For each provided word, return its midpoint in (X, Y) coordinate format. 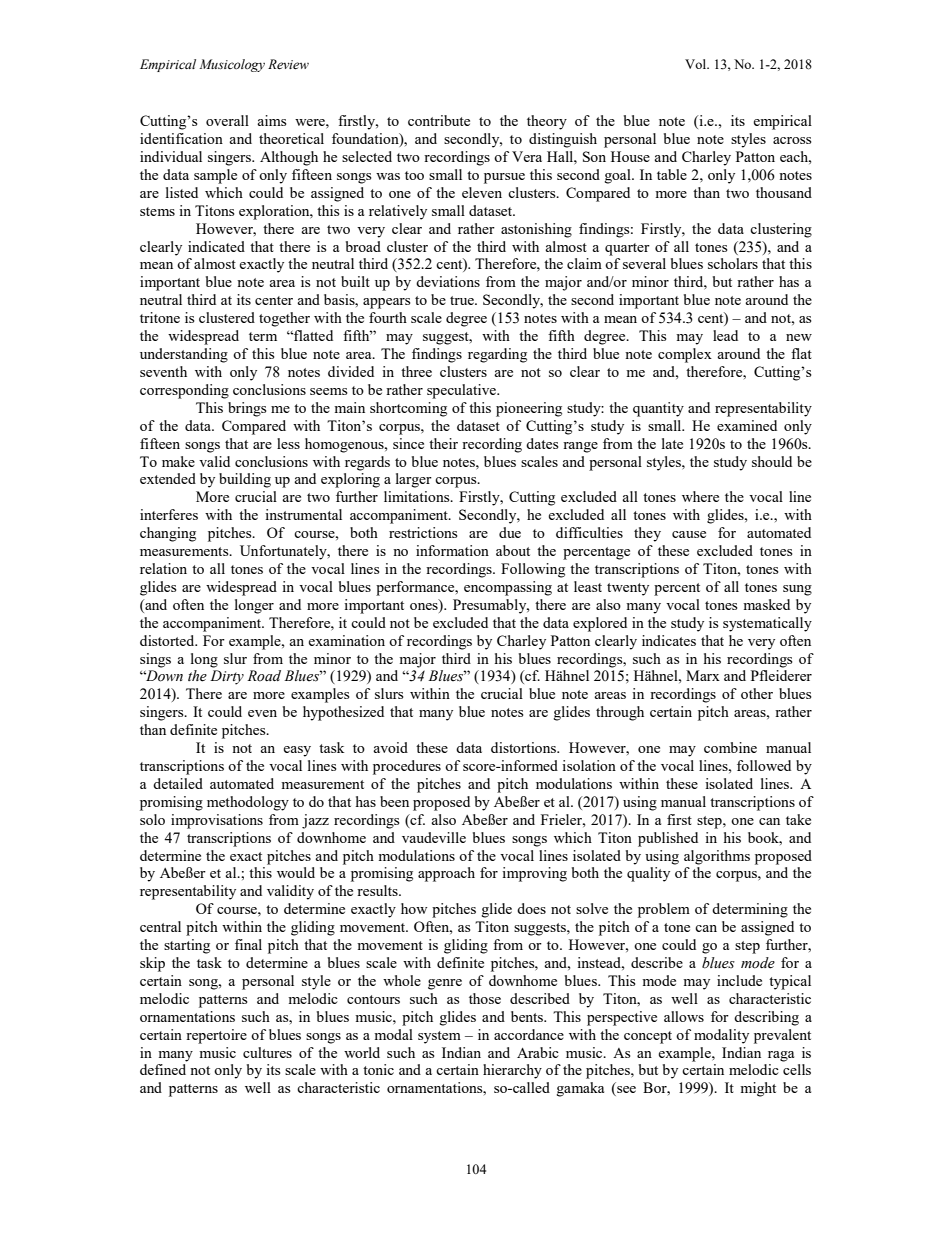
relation (163, 568)
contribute (439, 120)
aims (271, 120)
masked (766, 604)
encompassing (508, 588)
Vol (697, 64)
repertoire (216, 1036)
